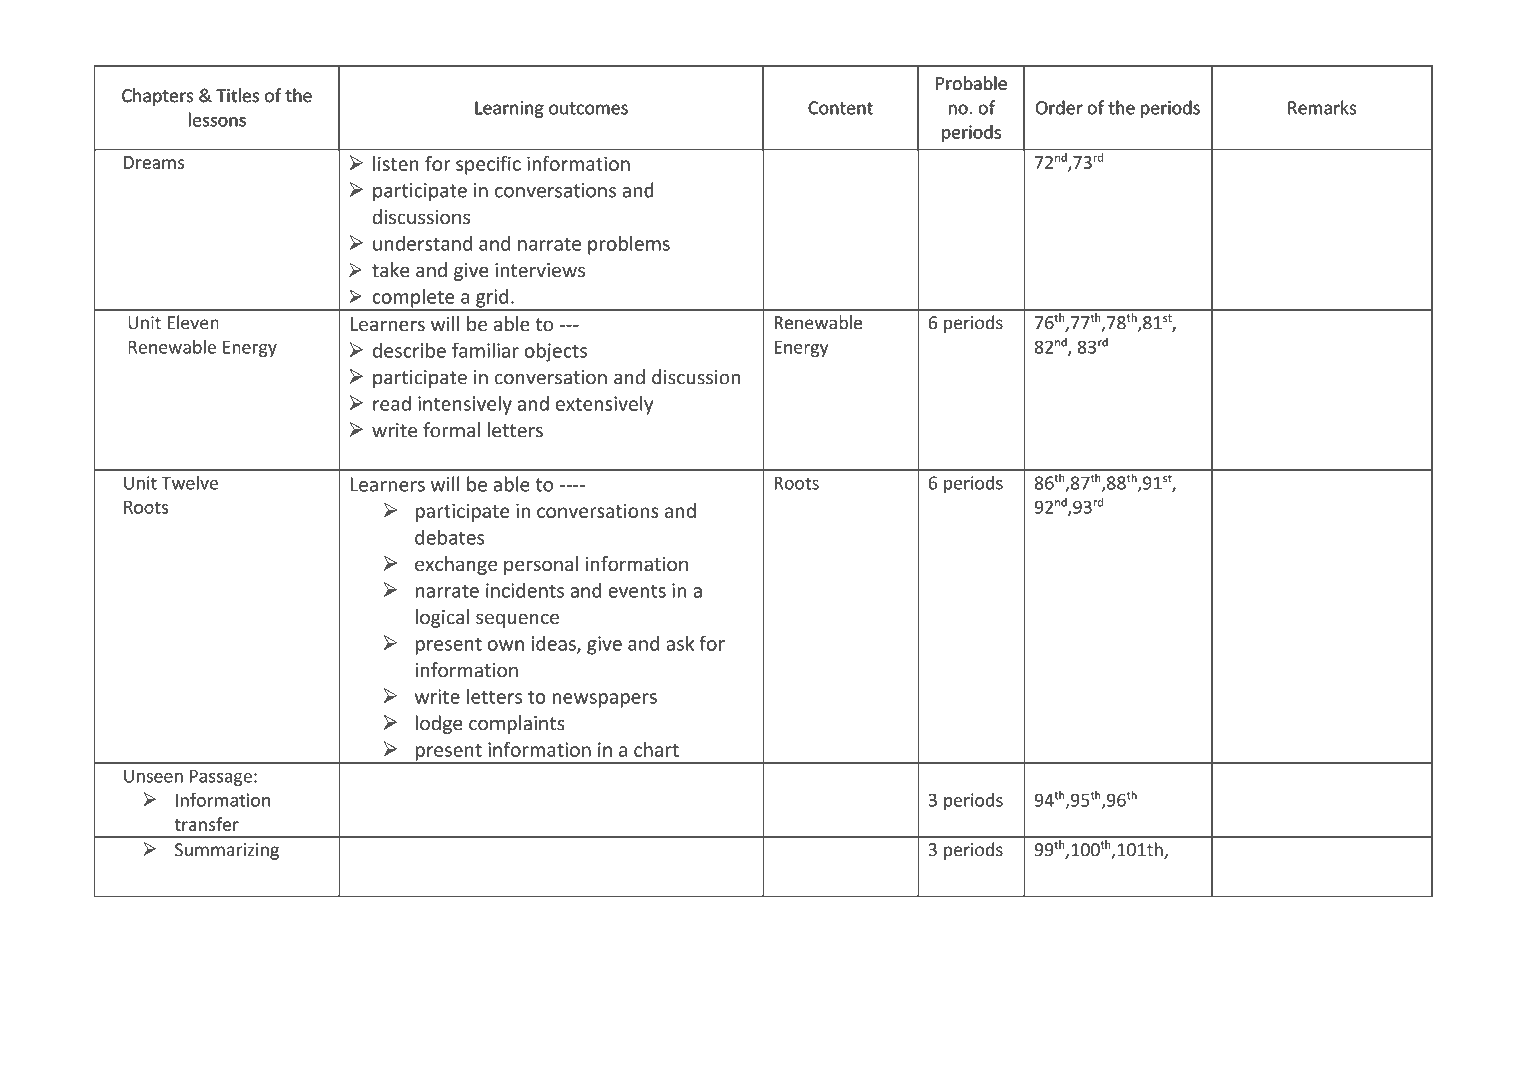 The height and width of the screenshot is (1079, 1525). I want to click on Remarks, so click(1322, 107).
